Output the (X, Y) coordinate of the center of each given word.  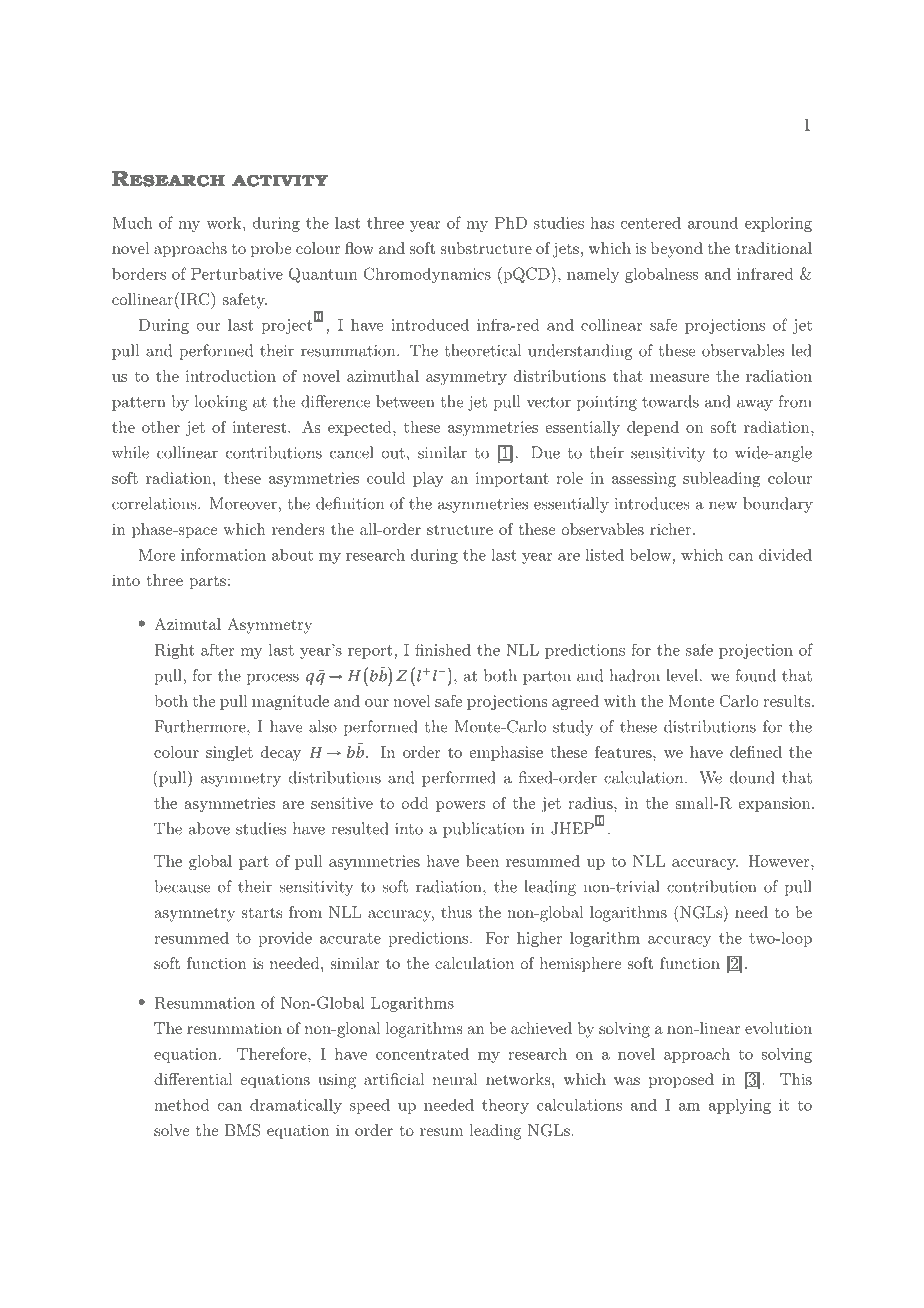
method (181, 1104)
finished (443, 649)
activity (280, 180)
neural (455, 1079)
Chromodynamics (427, 275)
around (713, 222)
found (755, 675)
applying (740, 1106)
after (217, 650)
